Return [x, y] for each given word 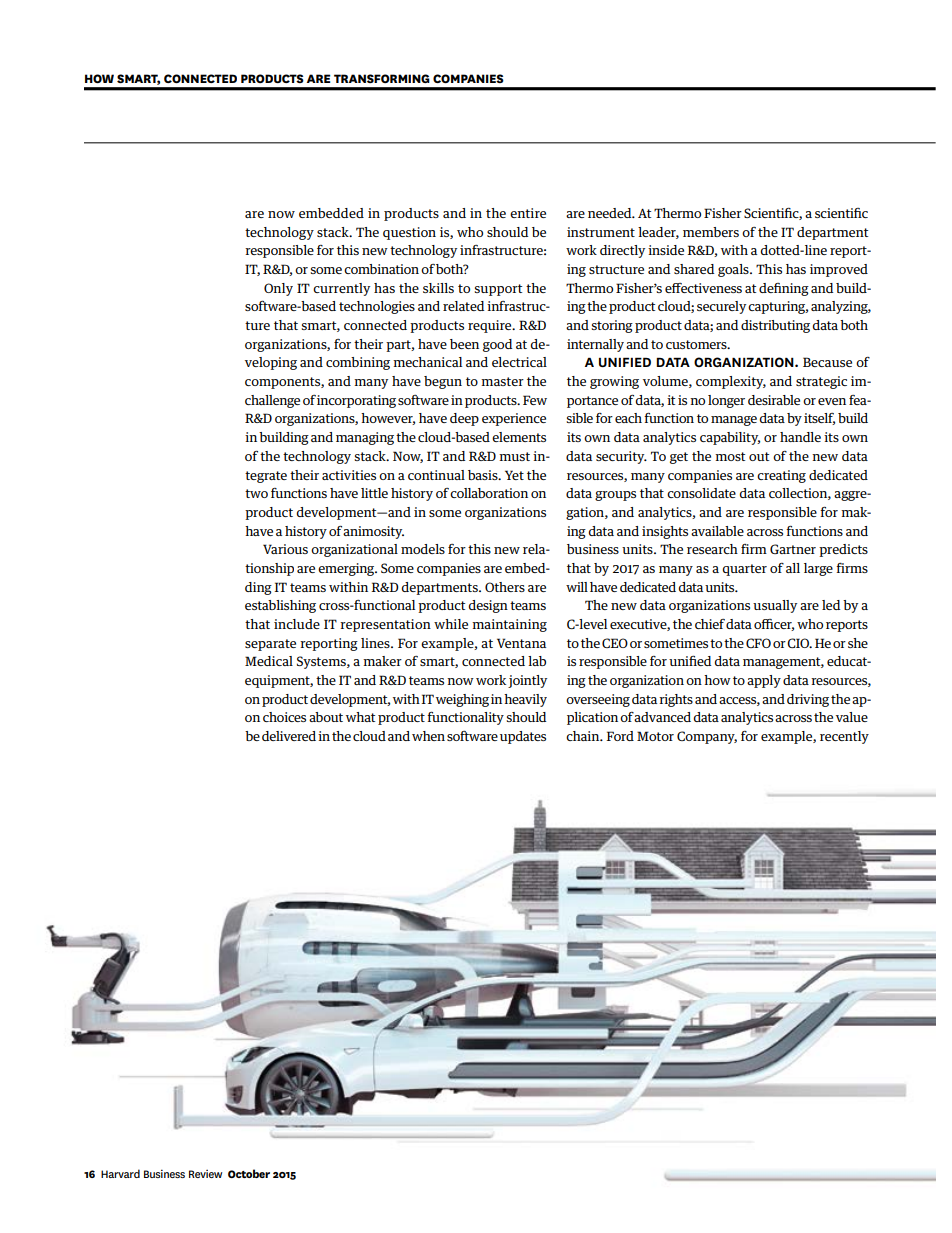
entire [528, 213]
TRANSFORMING [382, 78]
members [711, 232]
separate [270, 645]
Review [205, 1174]
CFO [758, 643]
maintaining [509, 625]
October [249, 1173]
